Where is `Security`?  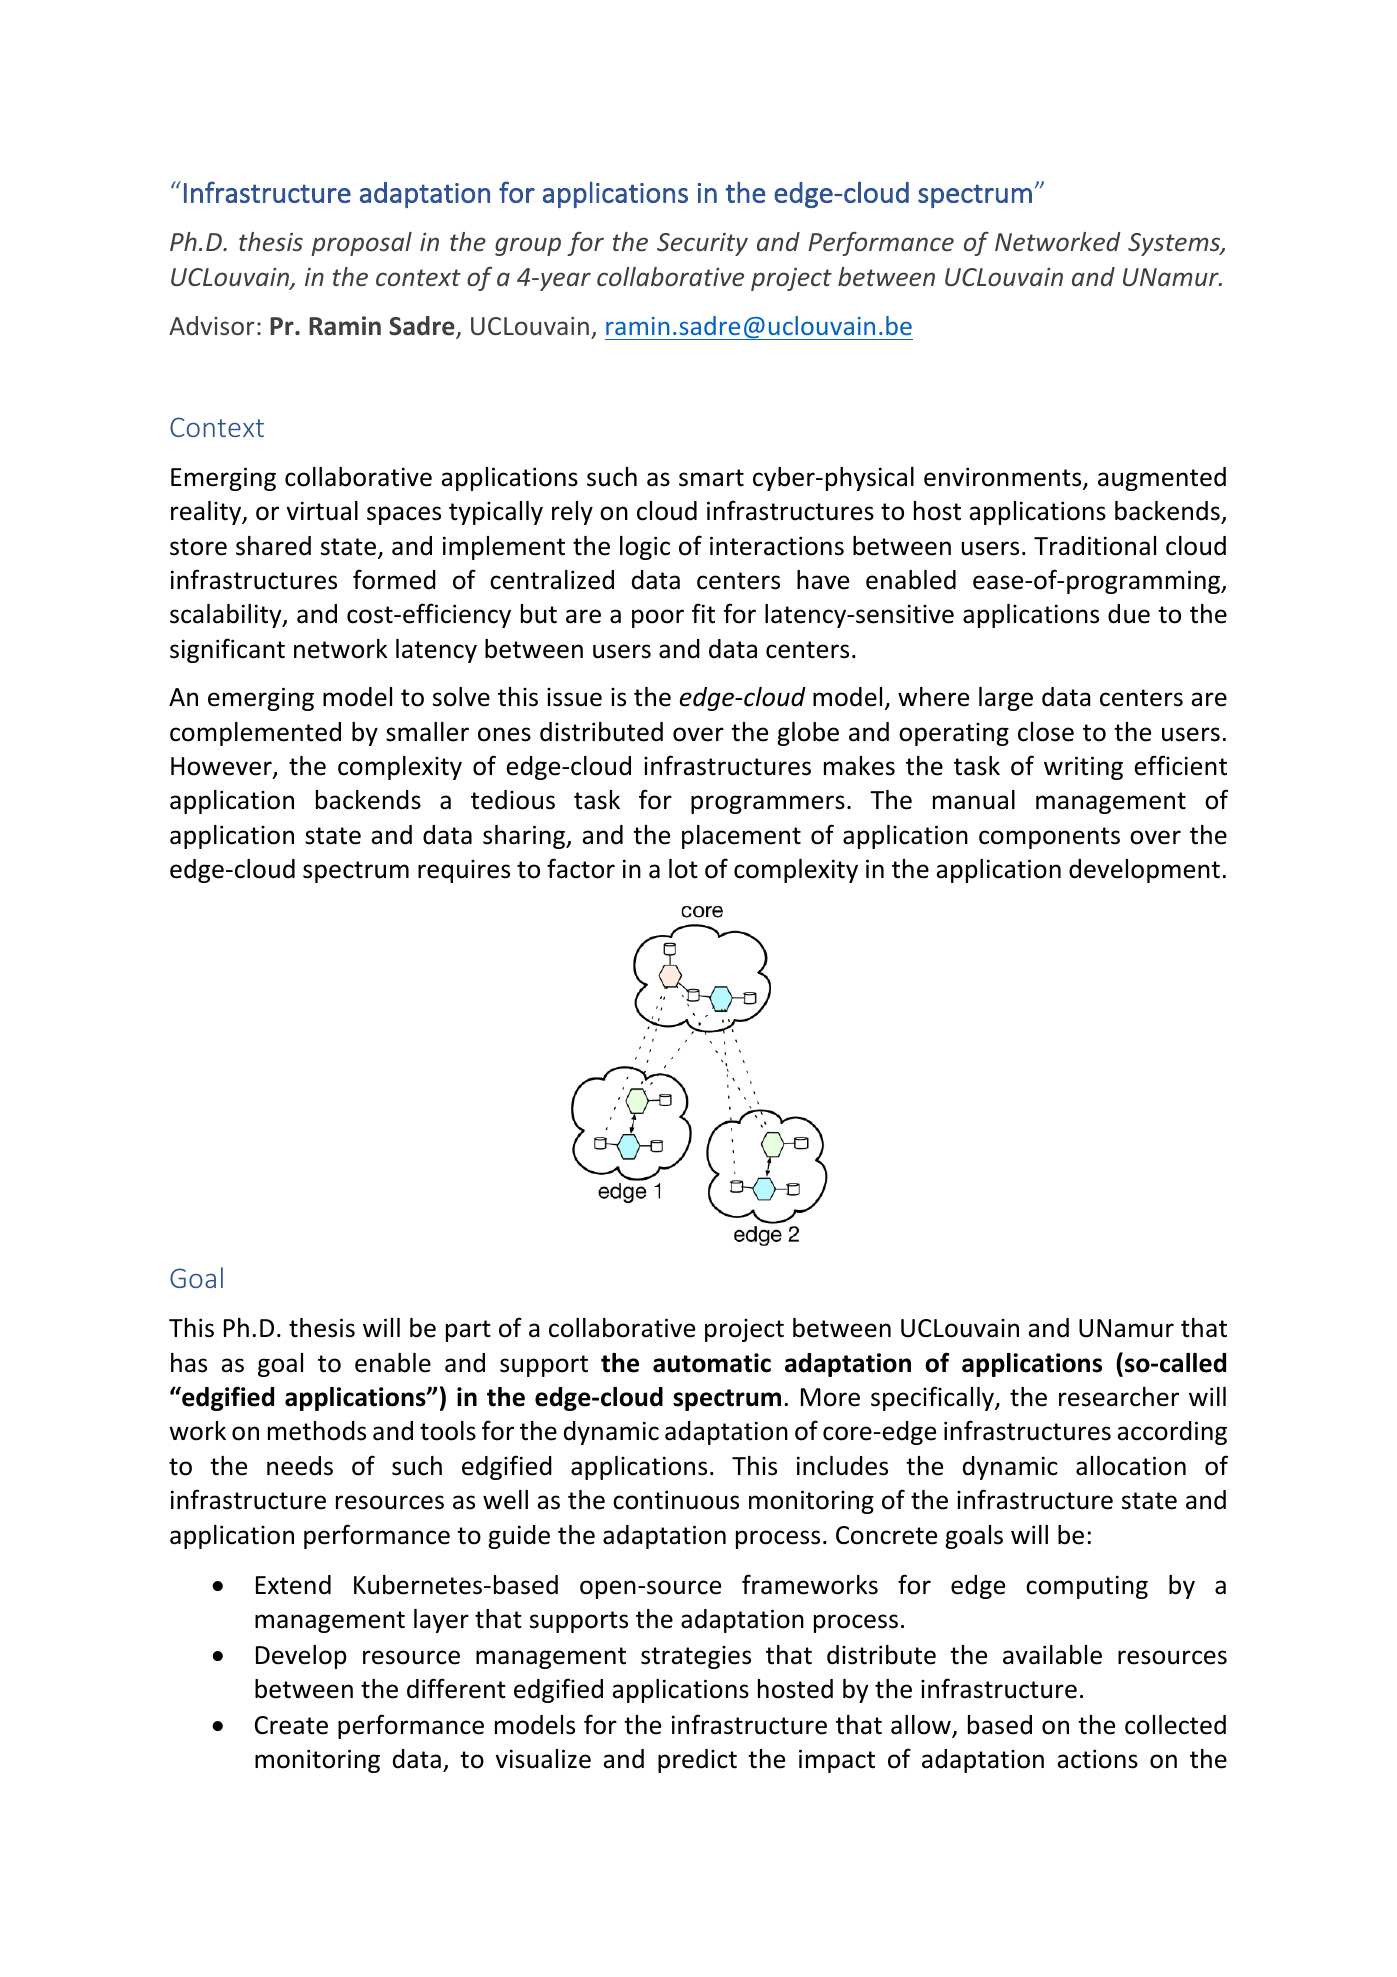 Security is located at coordinates (702, 244).
